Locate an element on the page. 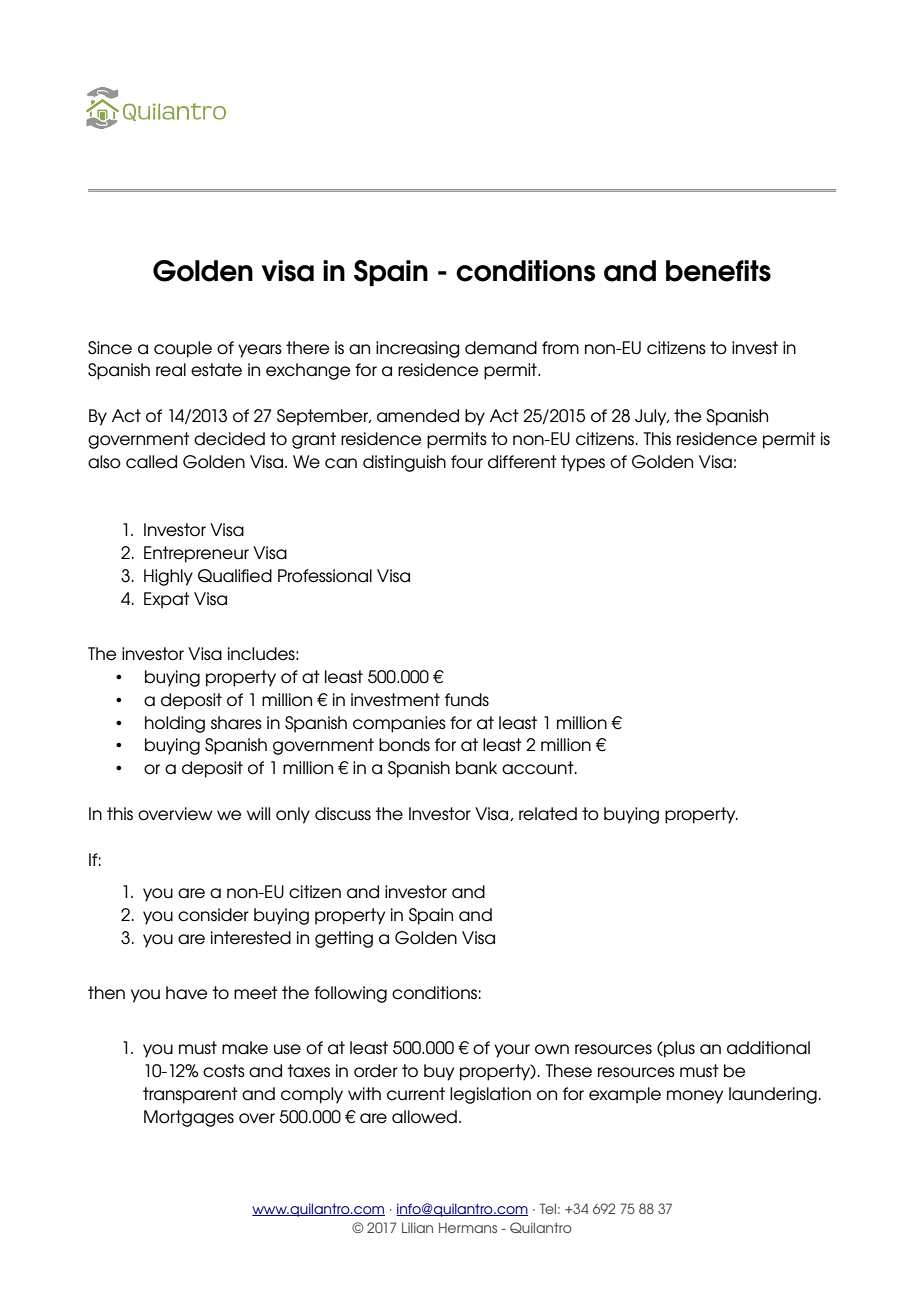 This document has height=1308, width=924. benefits is located at coordinates (718, 271).
